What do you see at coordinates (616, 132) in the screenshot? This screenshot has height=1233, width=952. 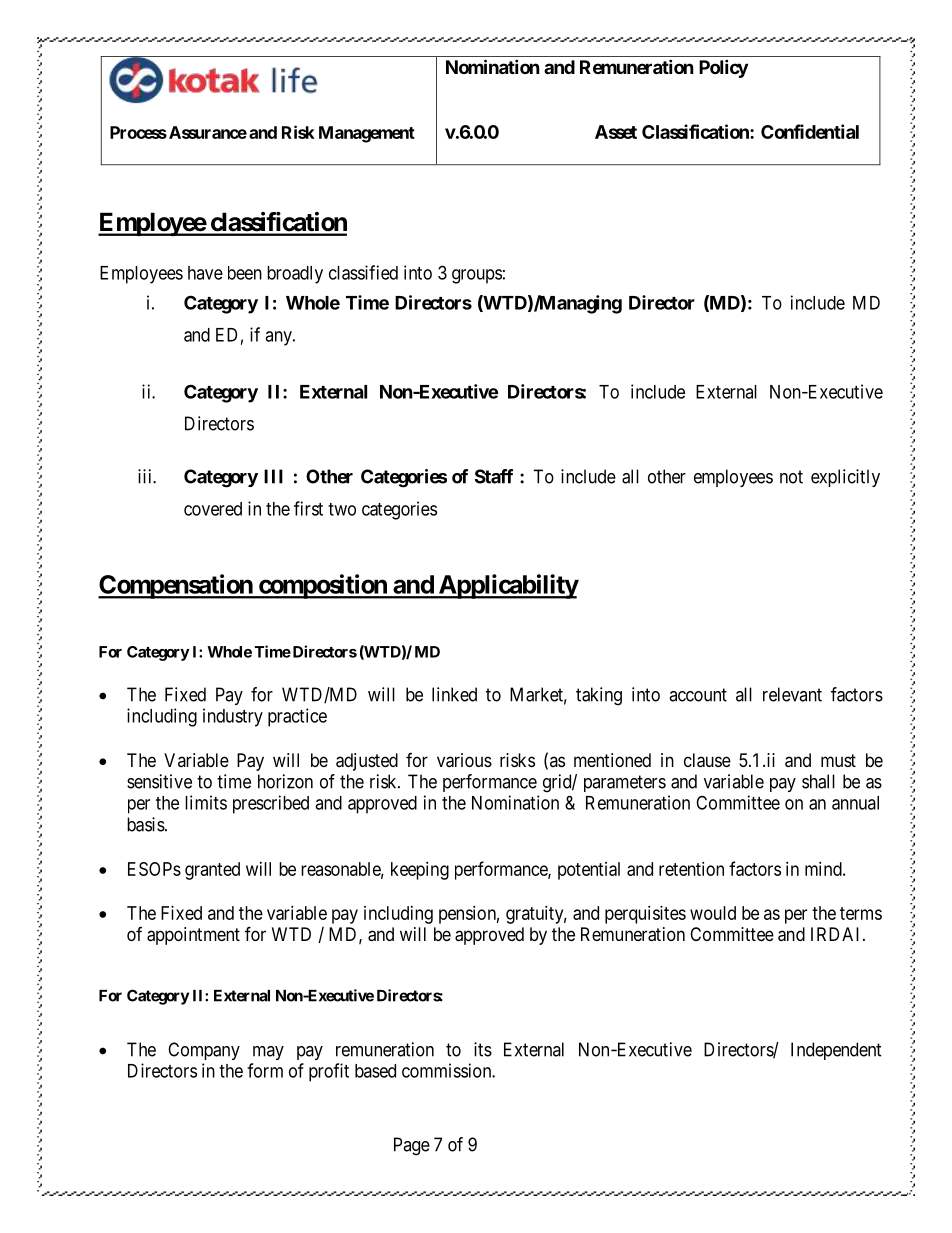 I see `Asset` at bounding box center [616, 132].
